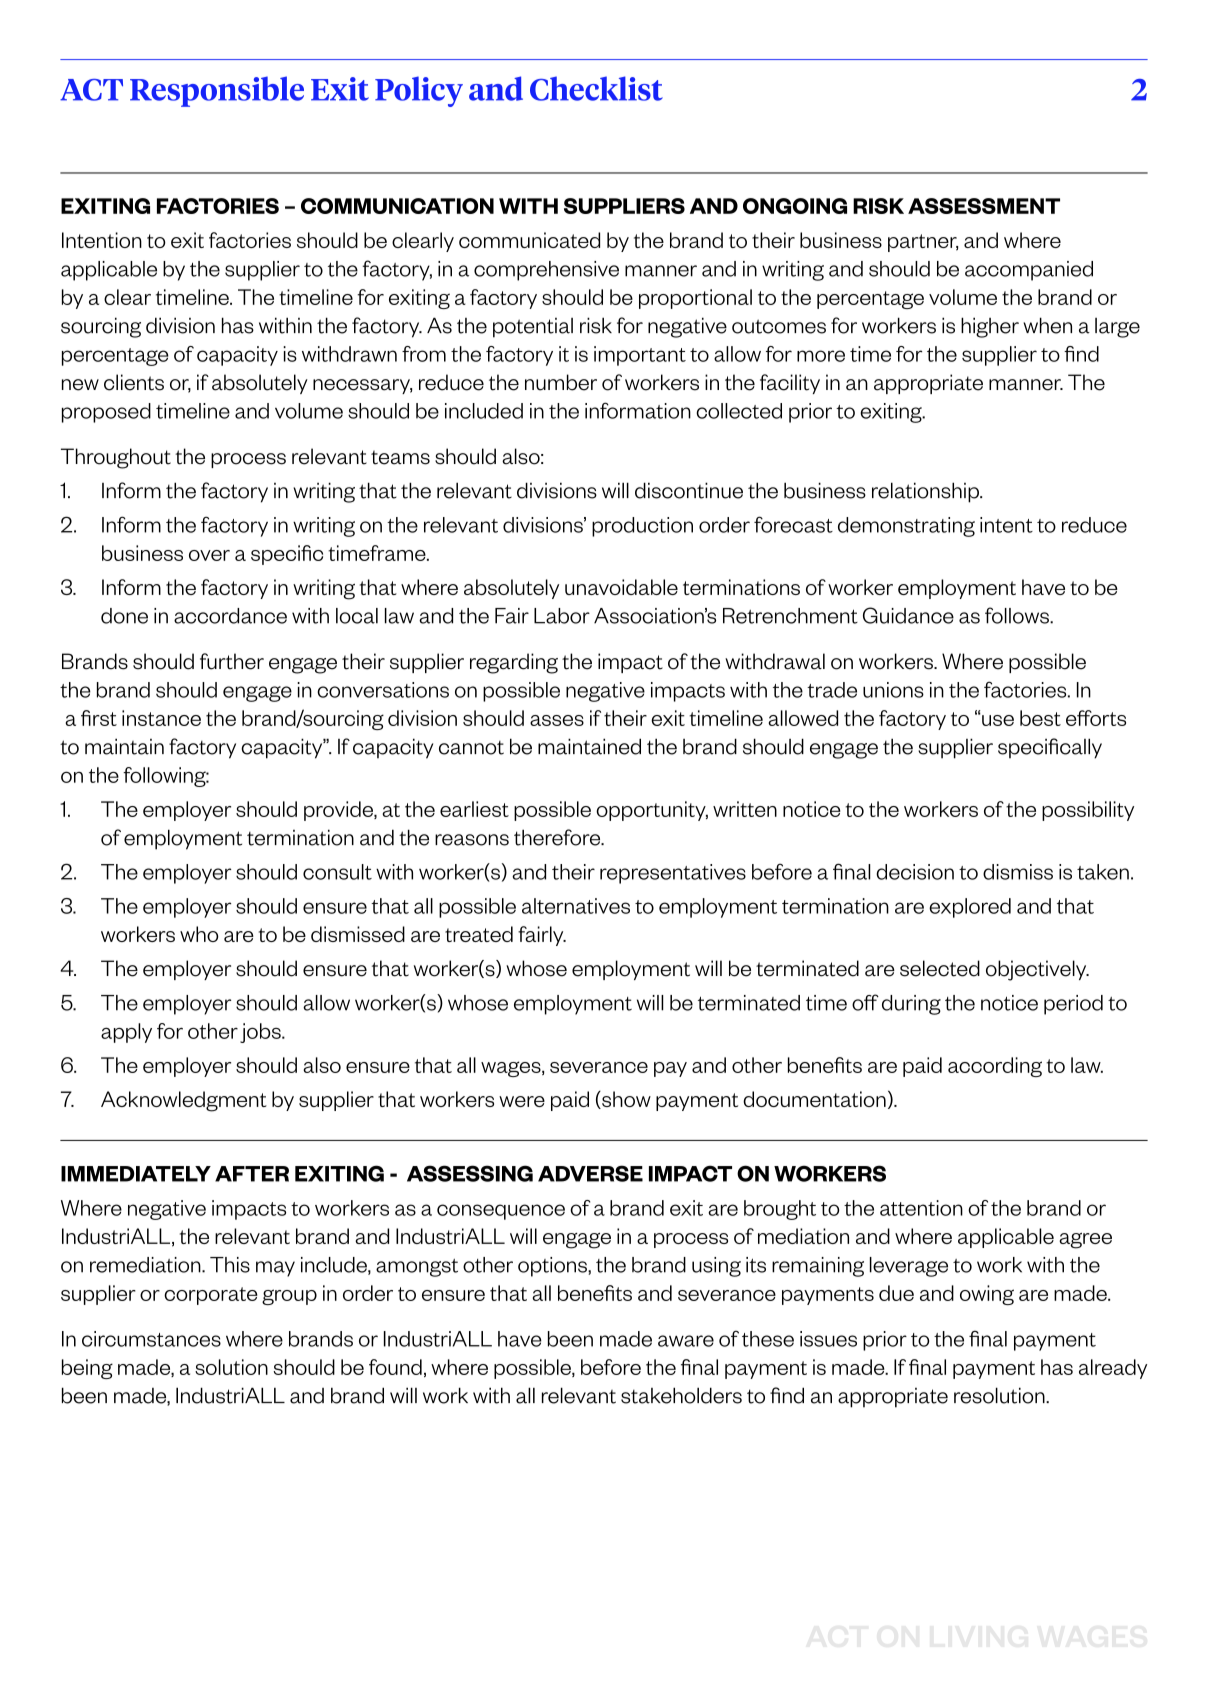  Describe the element at coordinates (209, 555) in the screenshot. I see `over` at that location.
